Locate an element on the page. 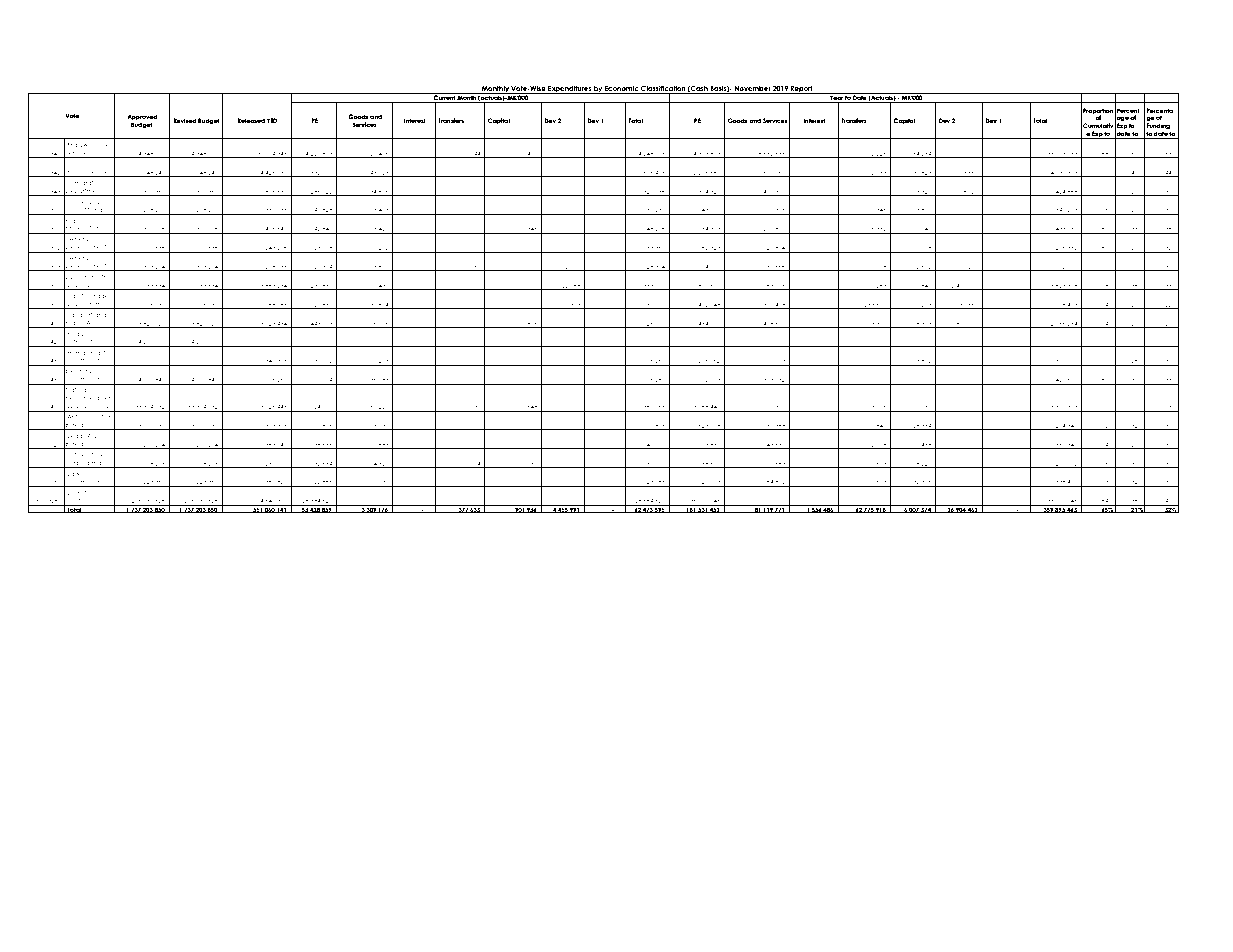  Administrator is located at coordinates (87, 249).
